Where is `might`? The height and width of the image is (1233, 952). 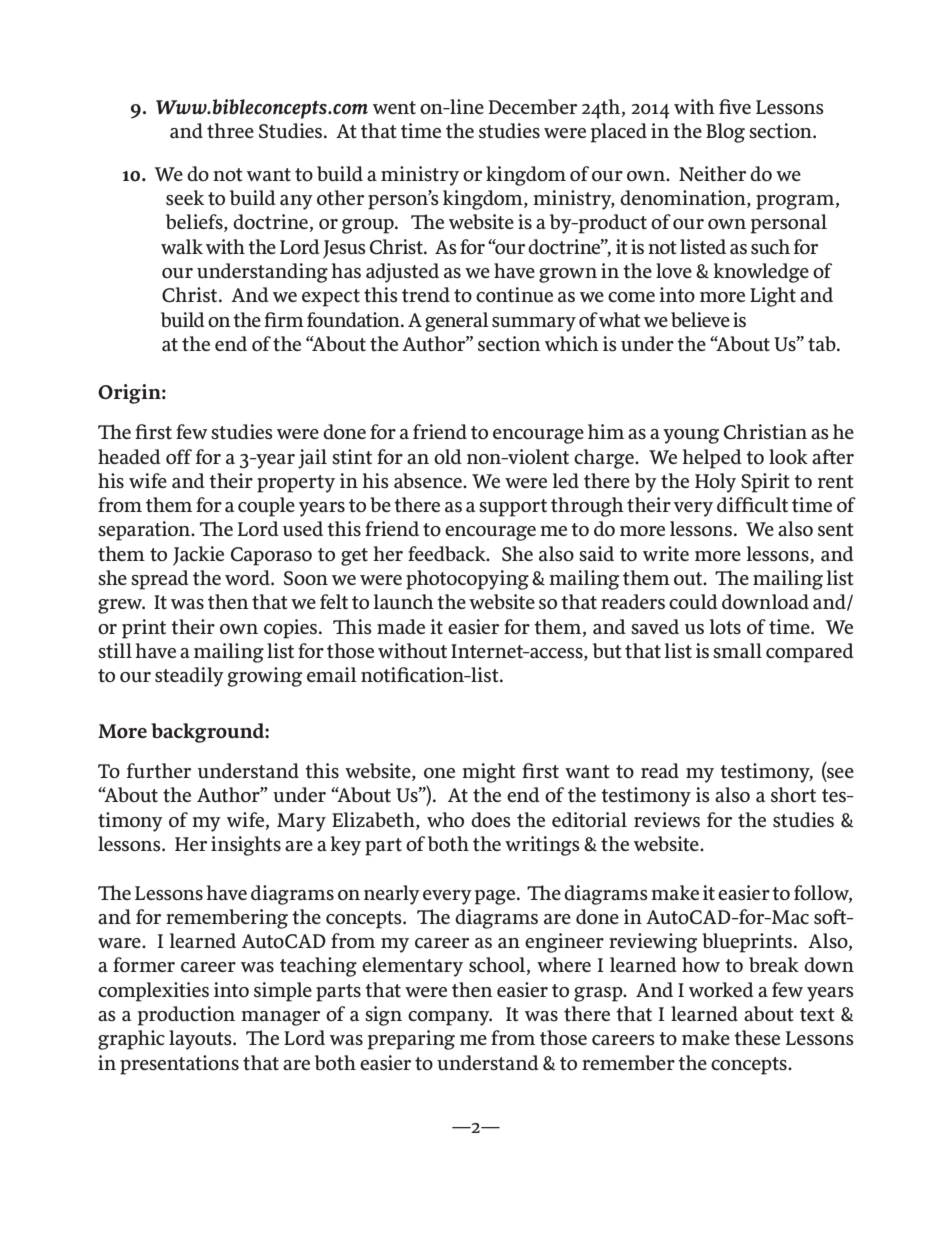 might is located at coordinates (489, 773).
